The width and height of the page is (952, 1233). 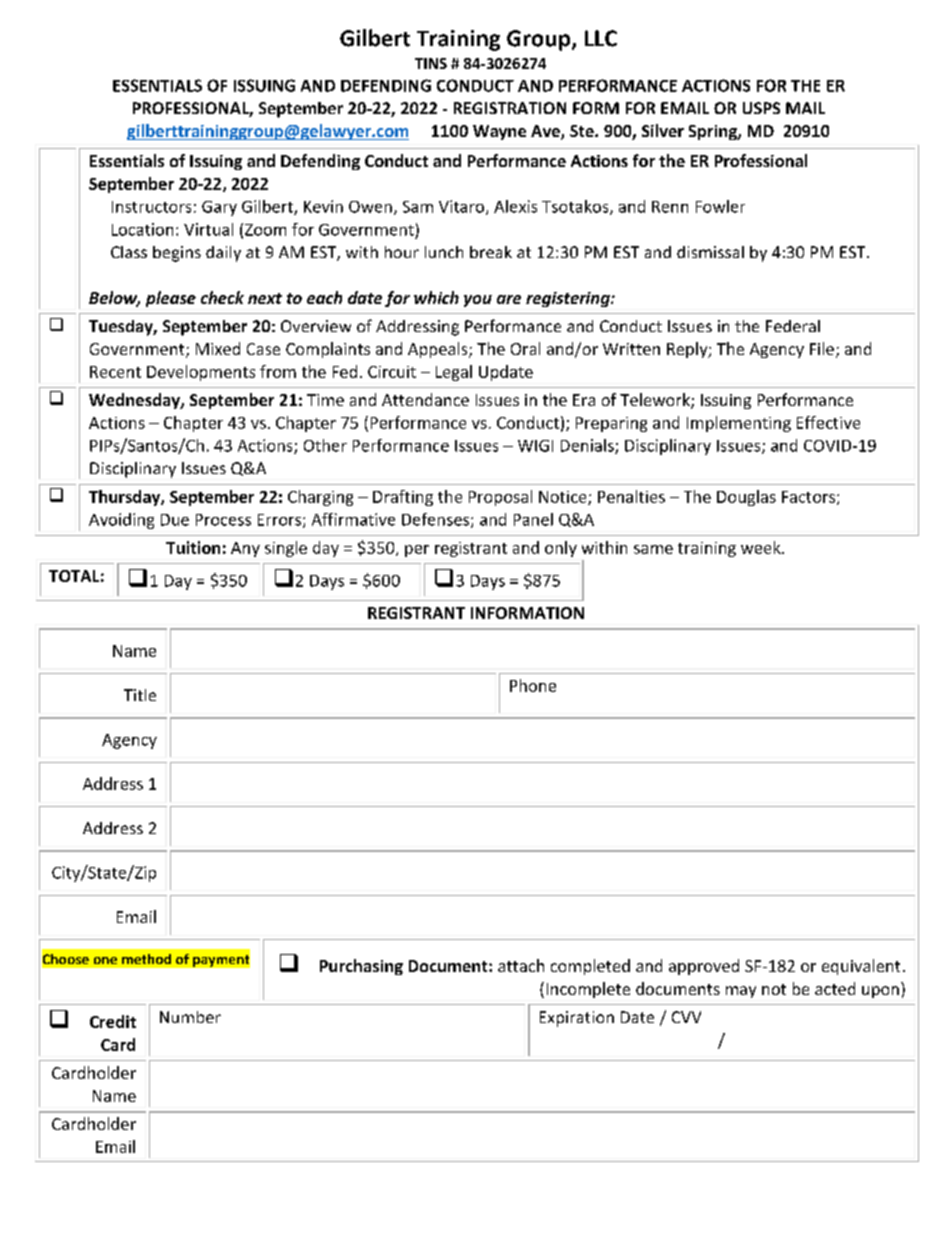 What do you see at coordinates (533, 519) in the page?
I see `Panel` at bounding box center [533, 519].
